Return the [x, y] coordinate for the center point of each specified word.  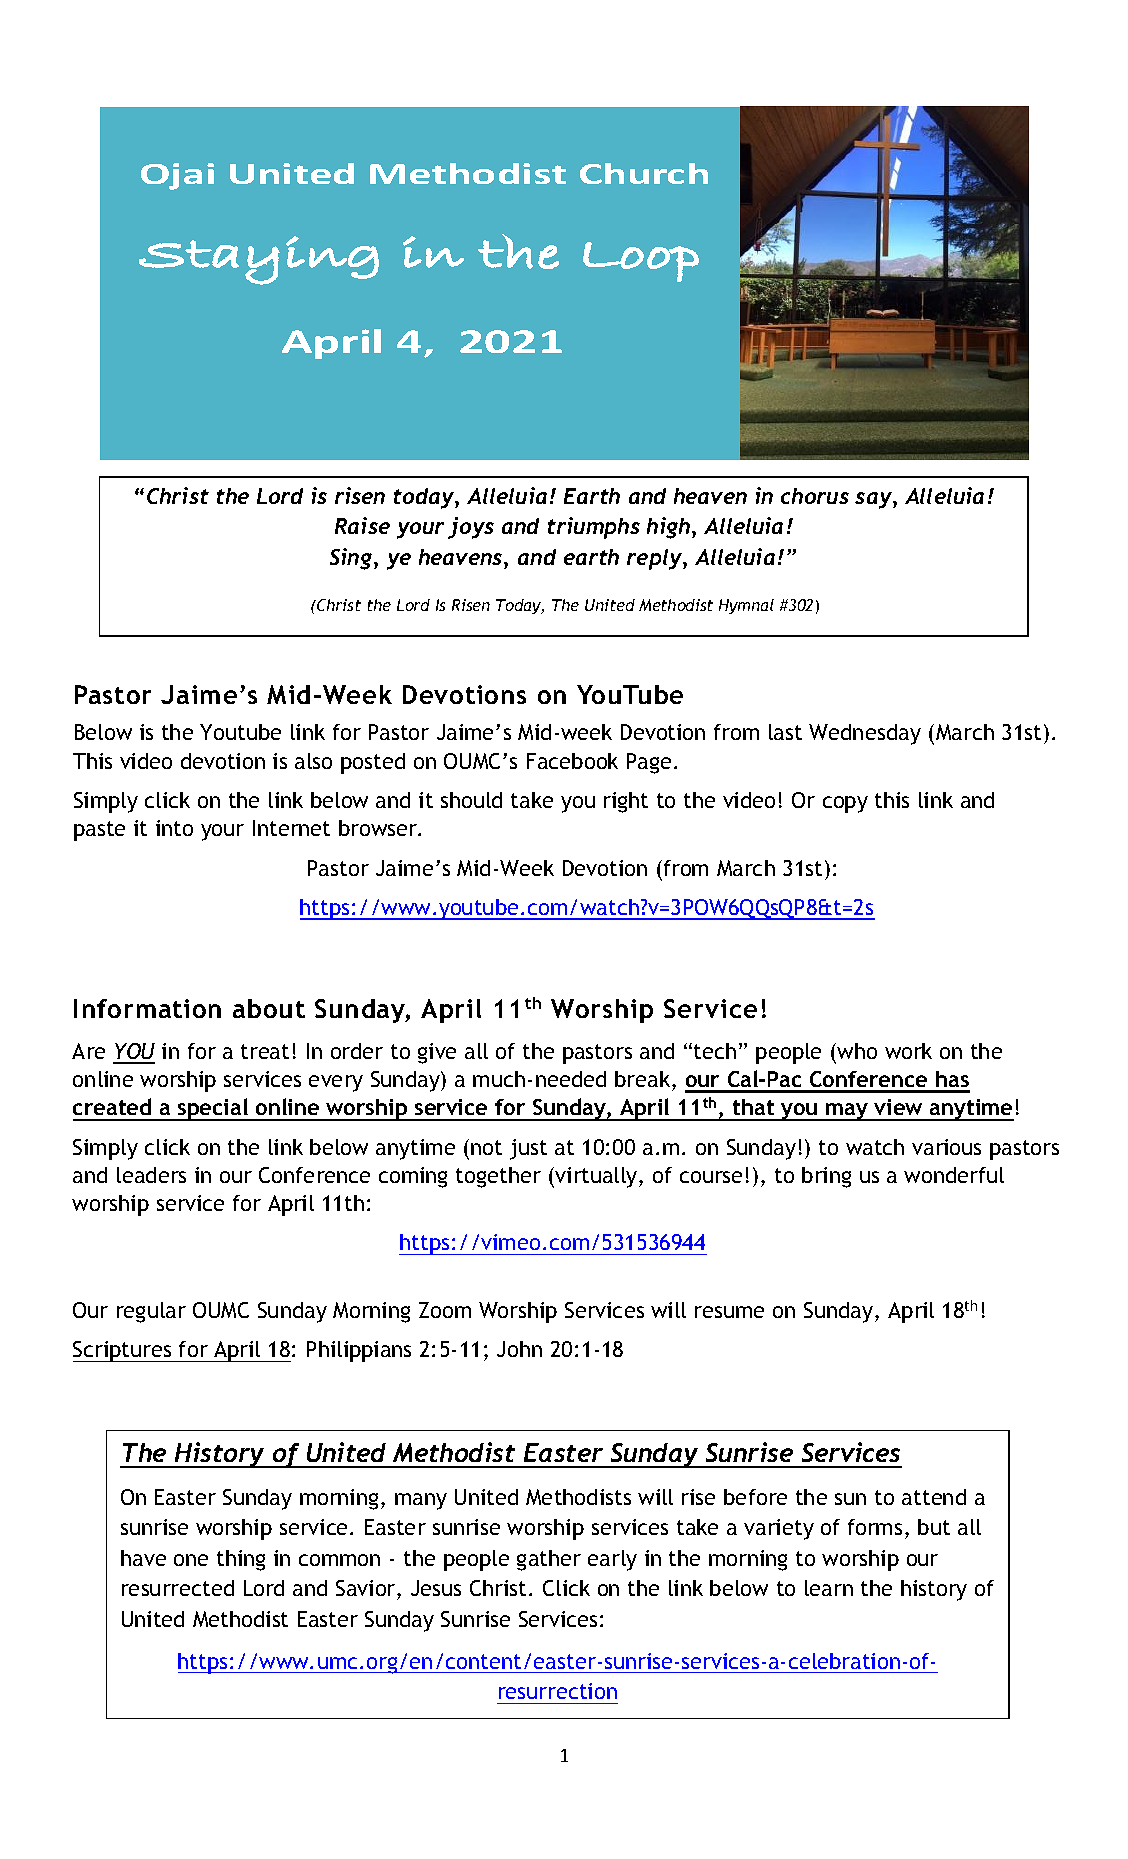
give [437, 1053]
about [269, 1008]
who [857, 1051]
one [191, 1560]
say [874, 500]
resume [729, 1312]
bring [826, 1177]
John [519, 1349]
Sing [352, 559]
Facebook [572, 761]
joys [471, 528]
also [313, 761]
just [528, 1149]
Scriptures [123, 1351]
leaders [151, 1175]
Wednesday [865, 734]
